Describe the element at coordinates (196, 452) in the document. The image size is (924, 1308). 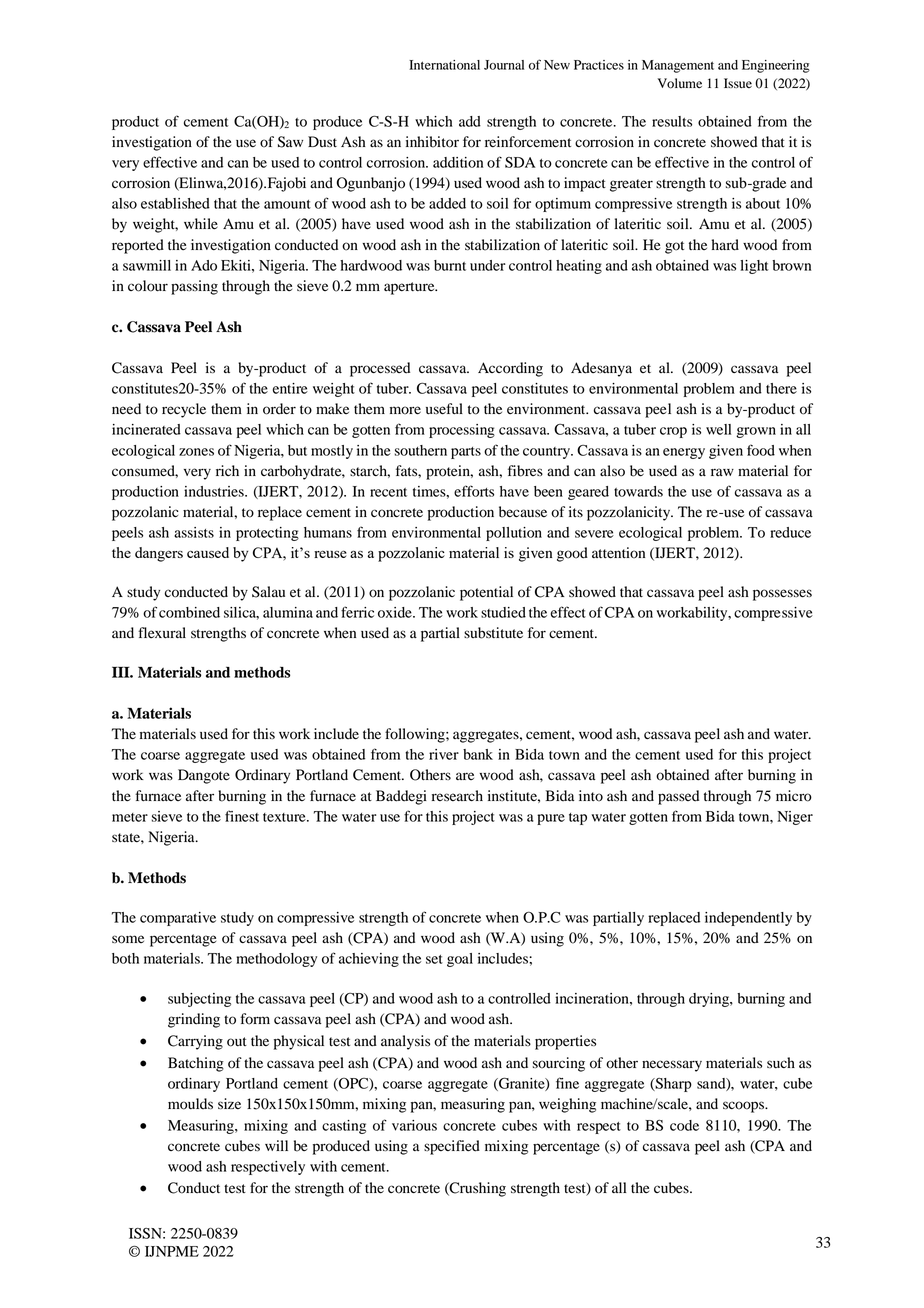
I see `zones` at that location.
